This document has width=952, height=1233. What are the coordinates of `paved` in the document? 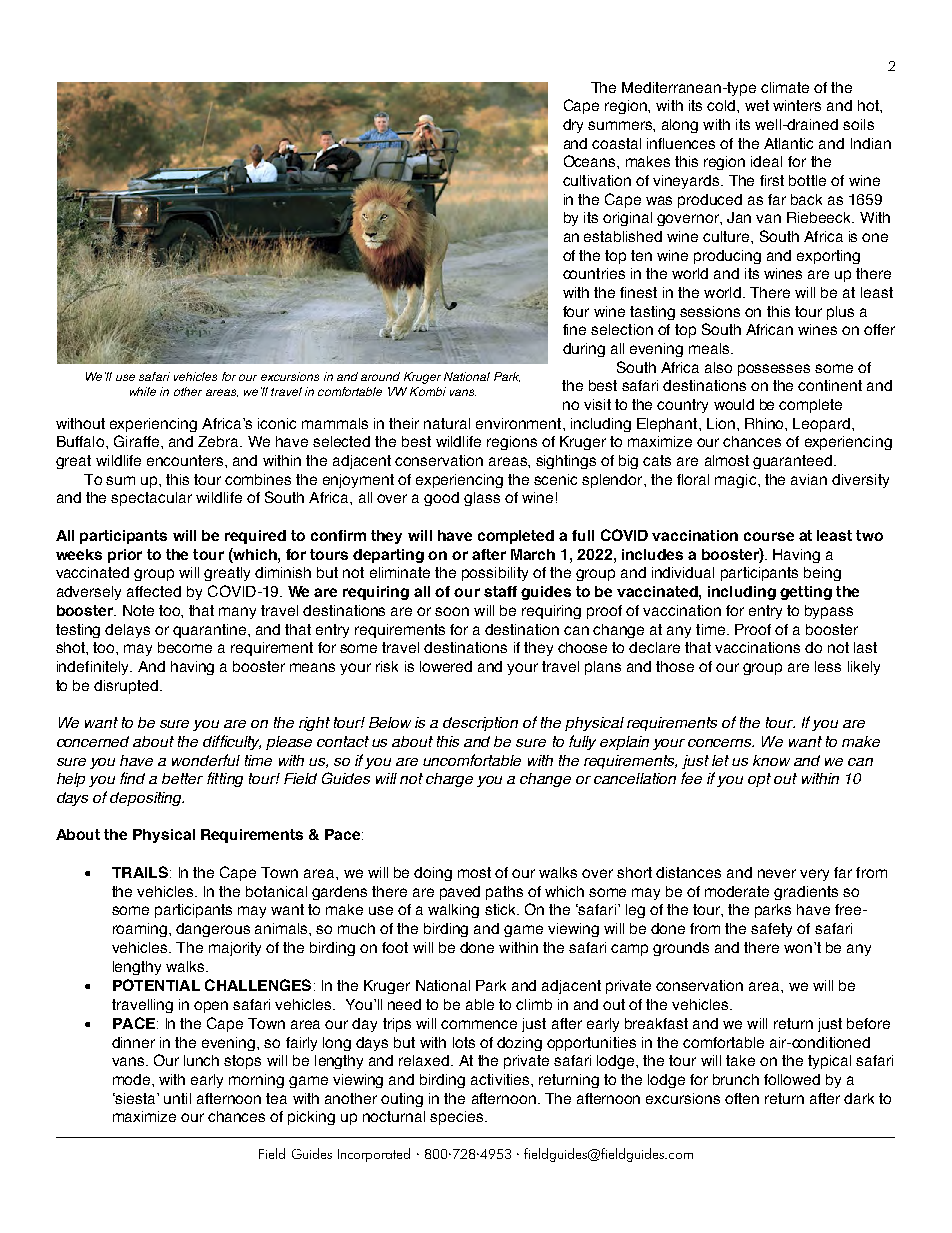 It's located at (460, 893).
